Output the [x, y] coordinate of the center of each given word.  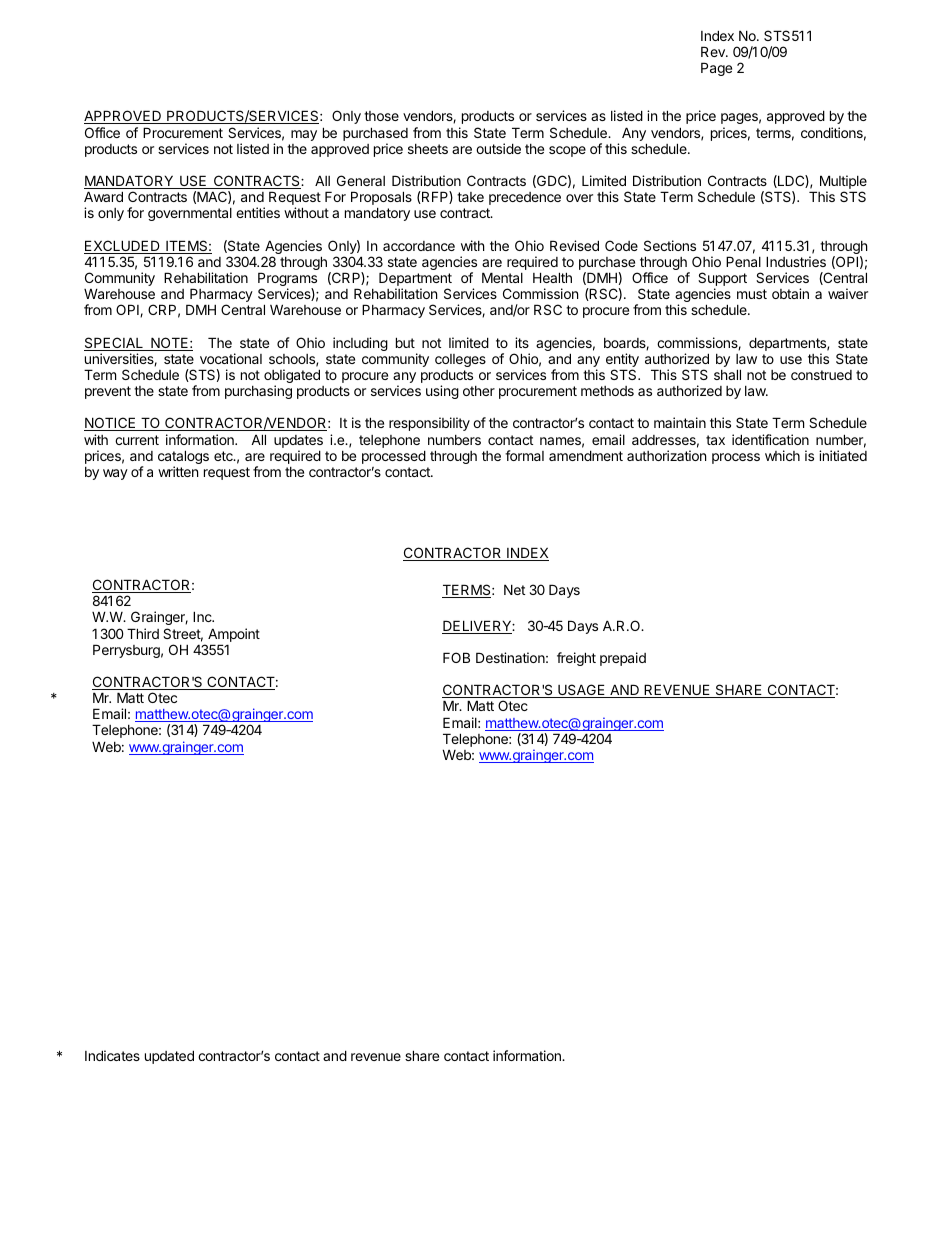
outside [498, 148]
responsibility [429, 424]
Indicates [112, 1055]
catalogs [183, 458]
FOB [456, 657]
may [304, 135]
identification [770, 439]
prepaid [623, 659]
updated [169, 1057]
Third [143, 633]
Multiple [843, 183]
